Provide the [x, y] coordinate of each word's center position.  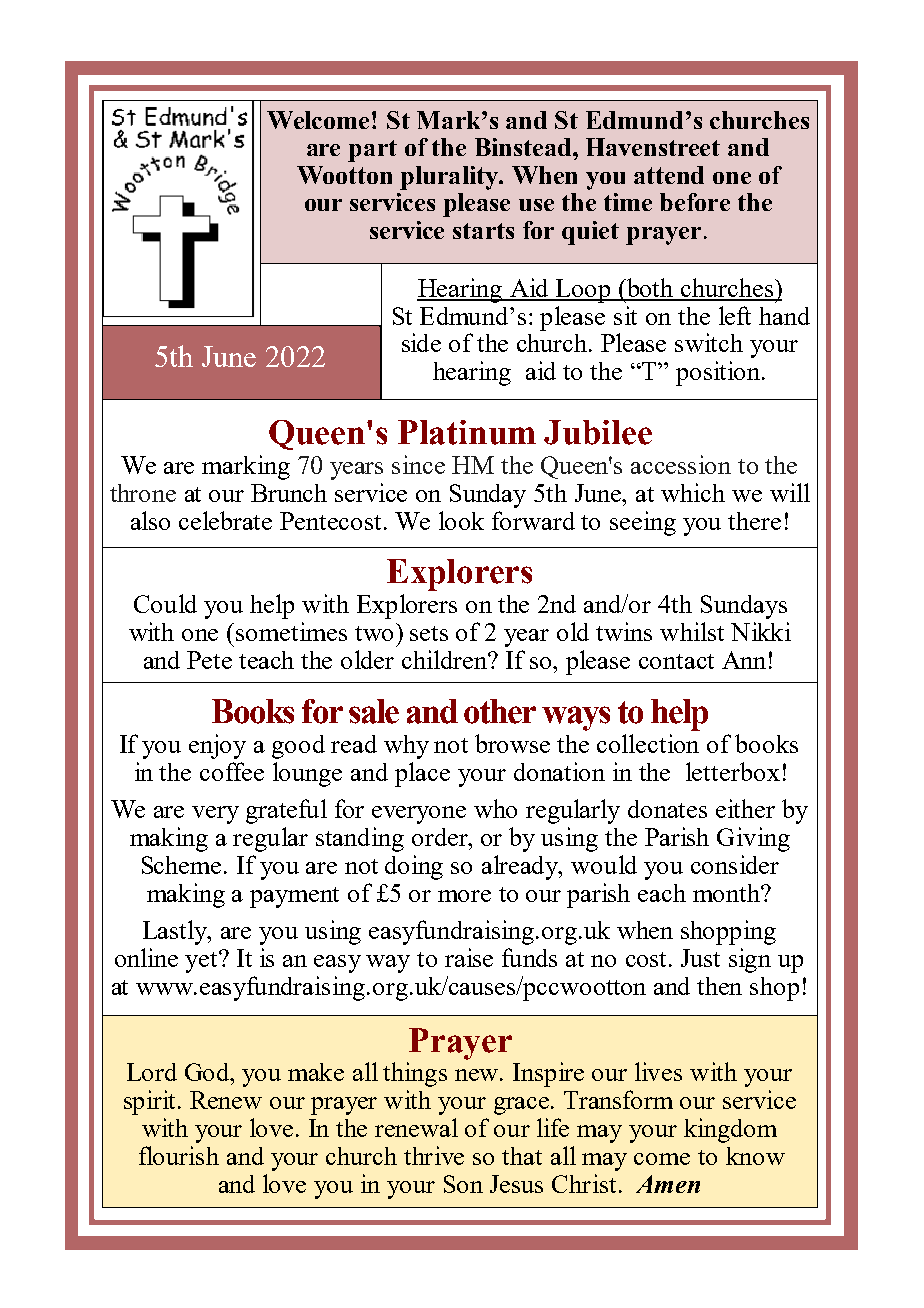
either [745, 808]
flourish [179, 1155]
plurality [450, 178]
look [461, 520]
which [693, 492]
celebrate [225, 520]
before [695, 202]
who [495, 808]
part [372, 151]
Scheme [181, 865]
